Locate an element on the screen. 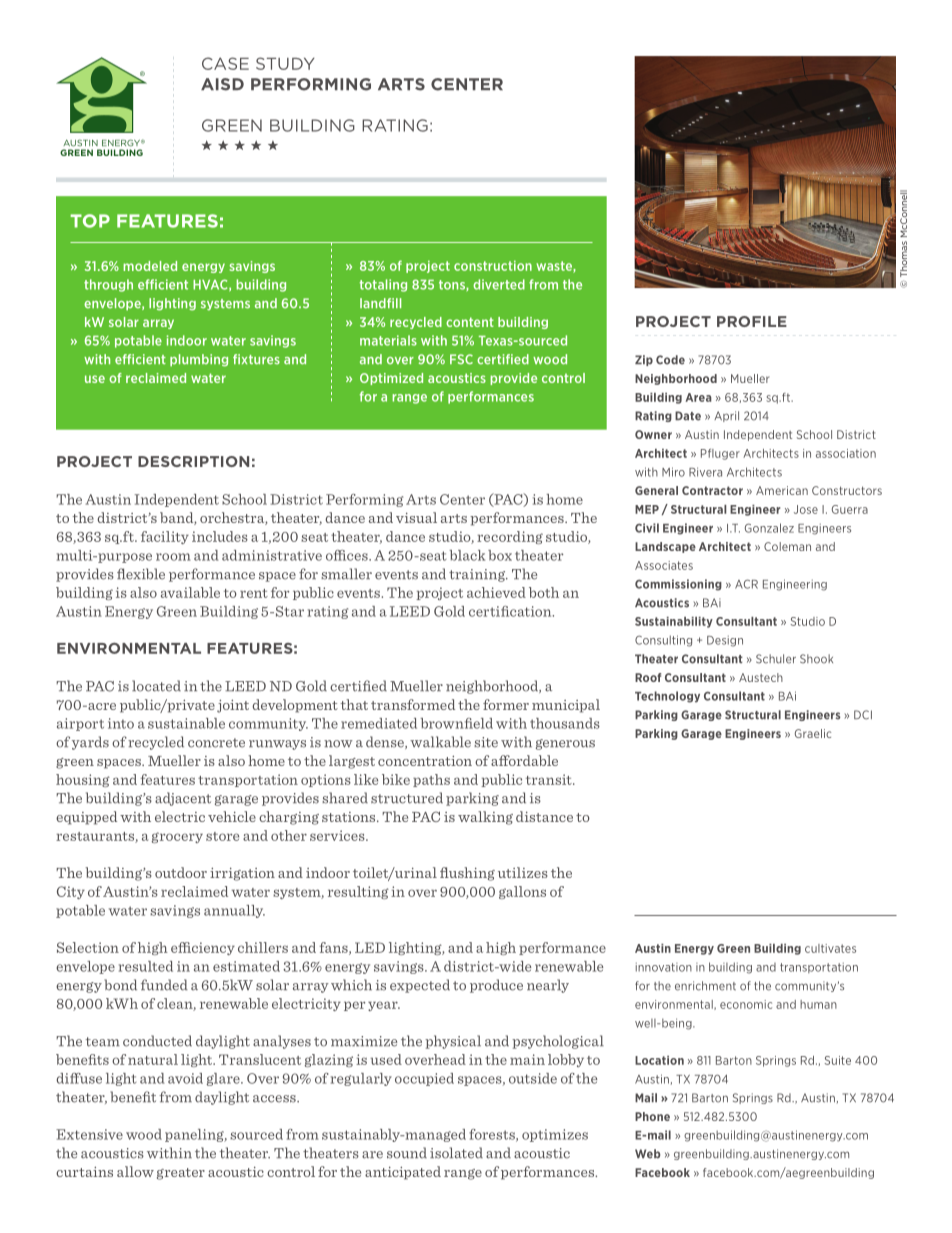 The width and height of the screenshot is (952, 1233). Area is located at coordinates (698, 397).
